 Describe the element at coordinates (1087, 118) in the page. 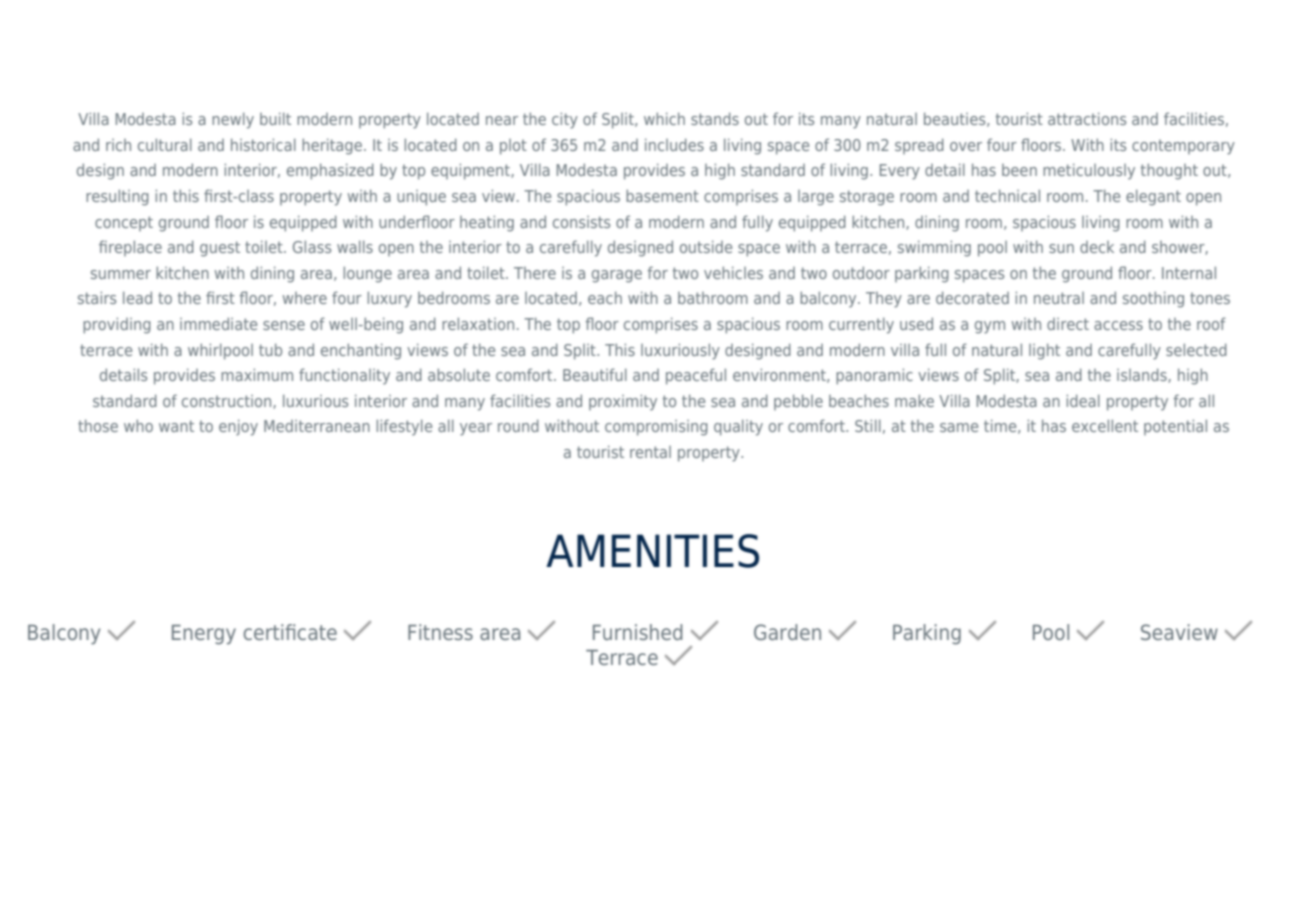

I see `attractions` at that location.
